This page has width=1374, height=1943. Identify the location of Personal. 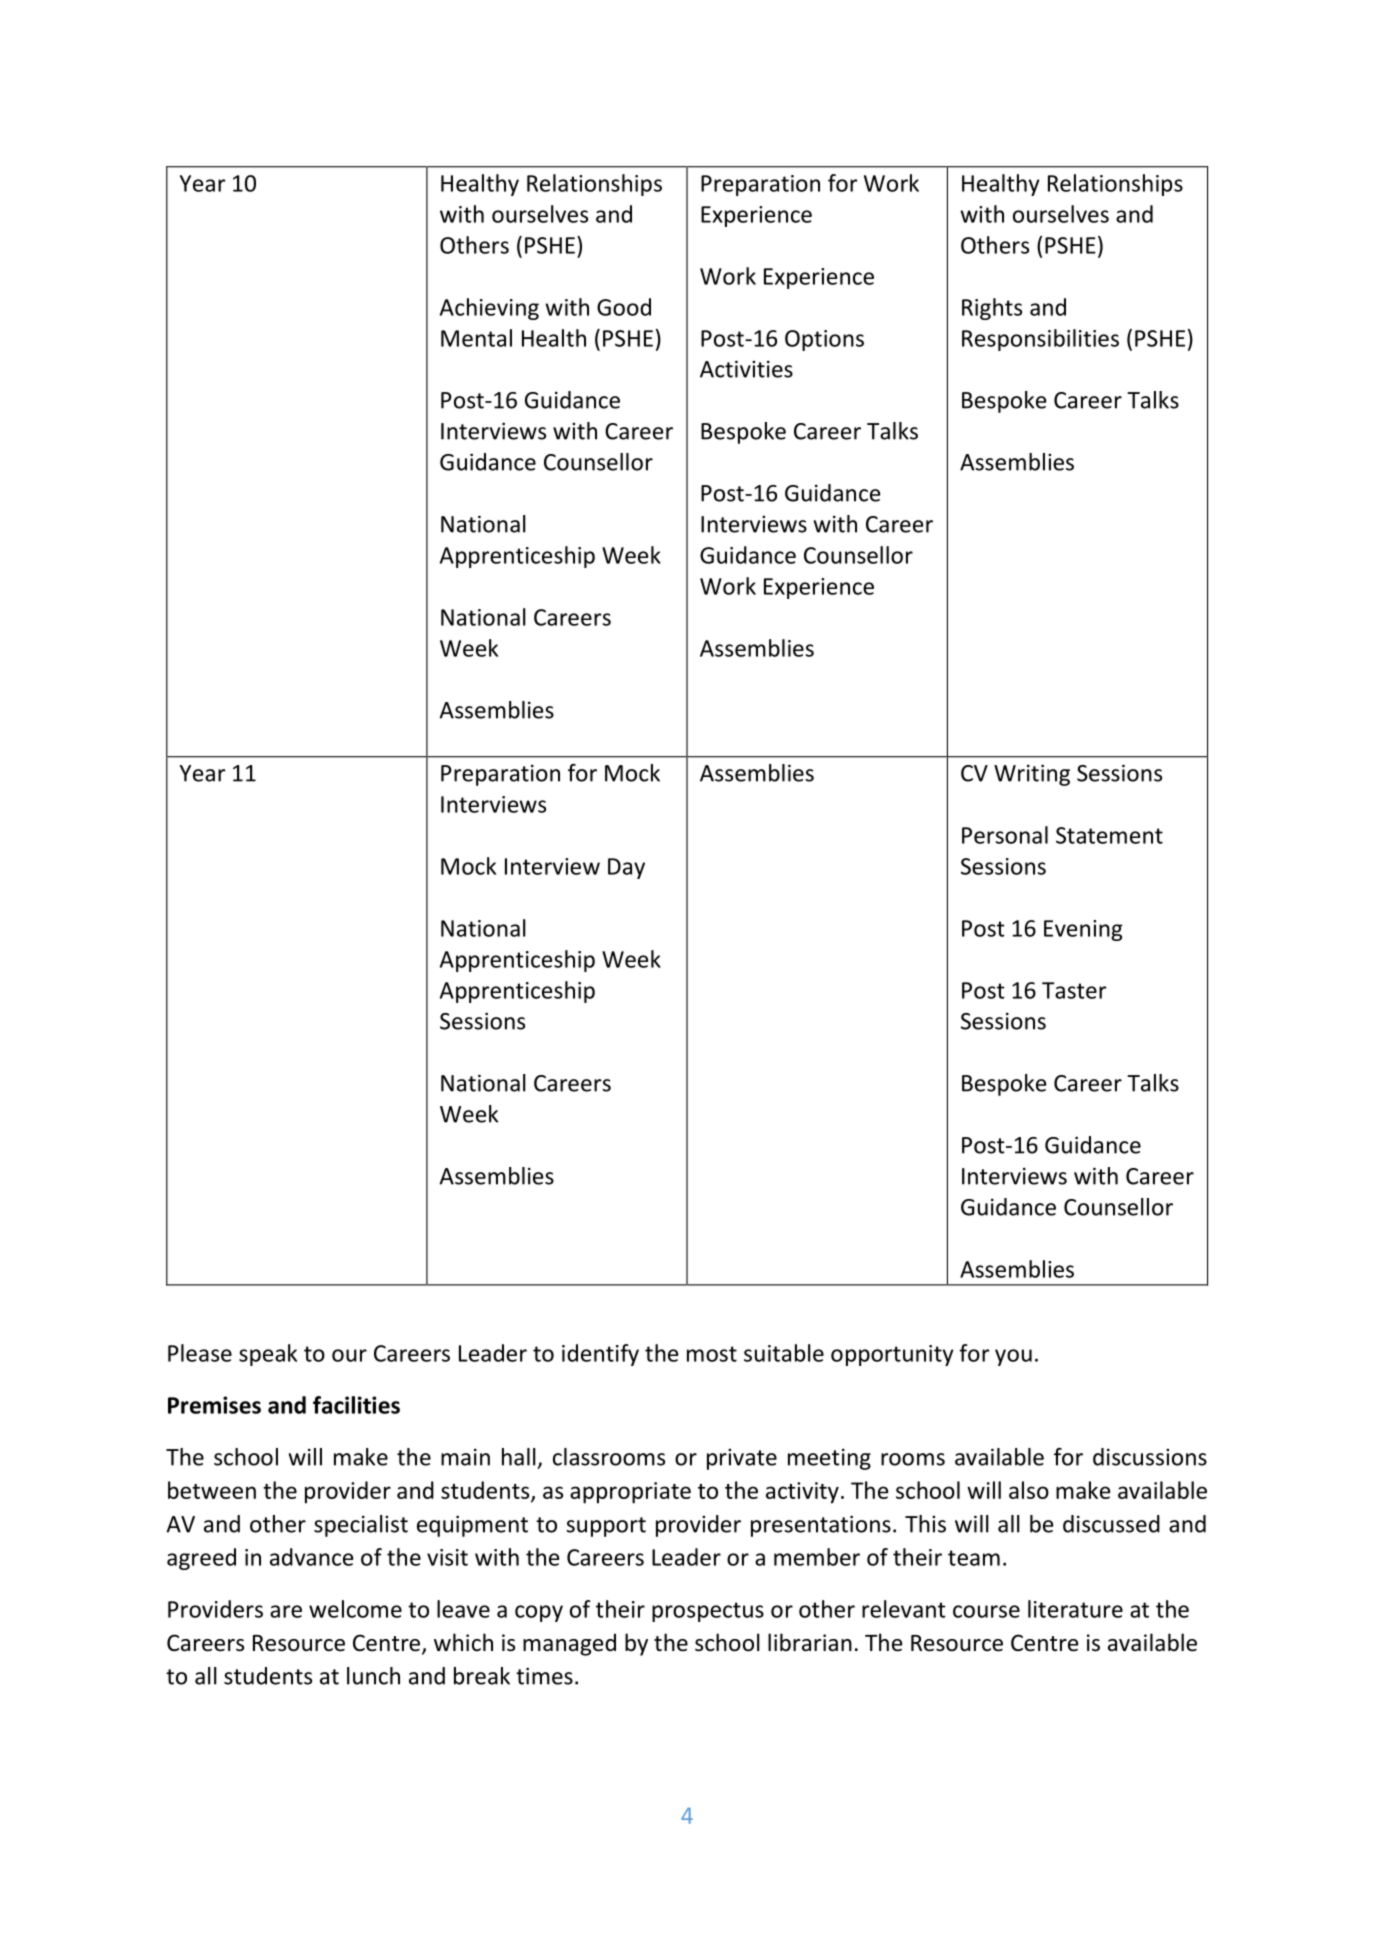
(1005, 835).
